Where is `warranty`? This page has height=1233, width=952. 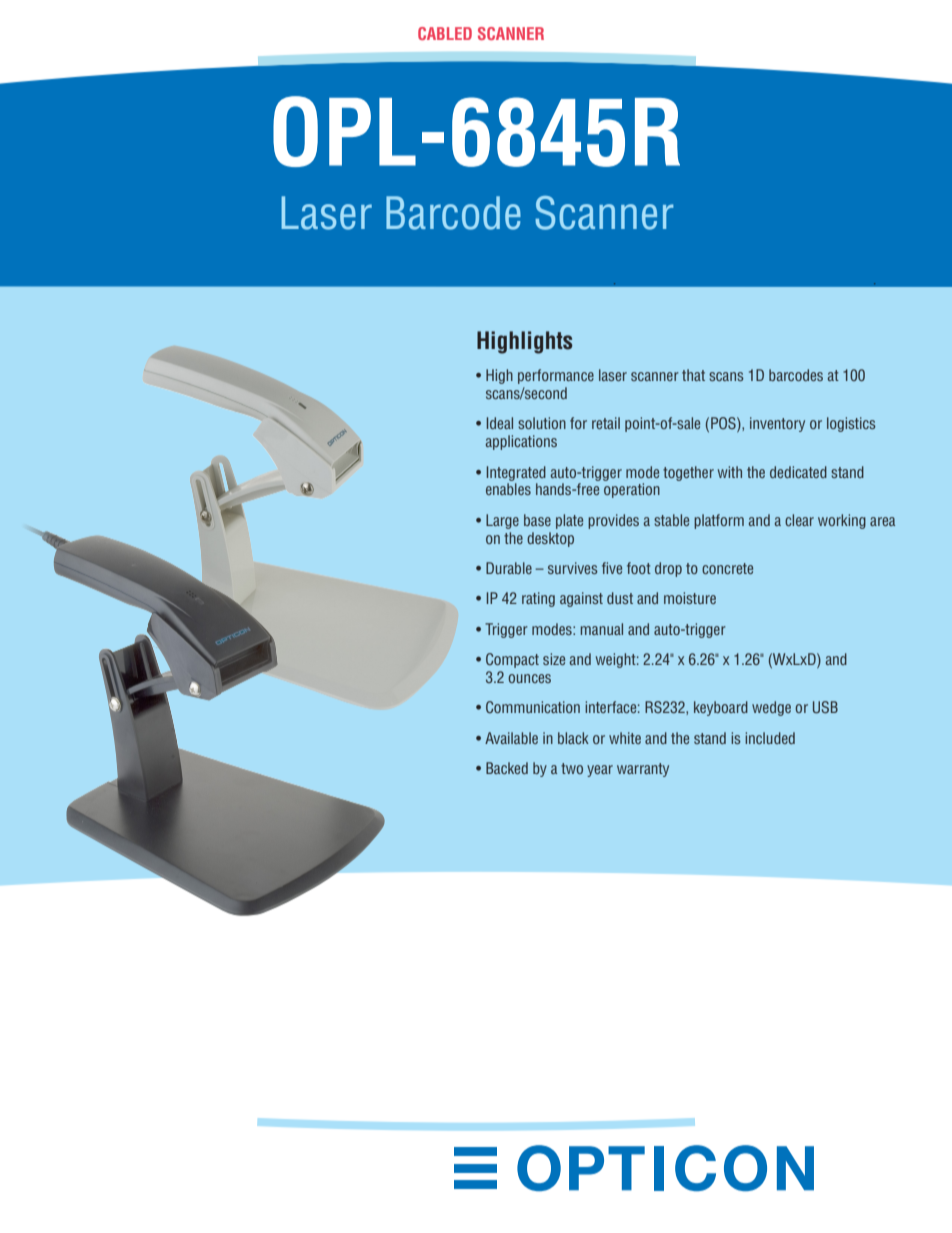
warranty is located at coordinates (643, 770).
